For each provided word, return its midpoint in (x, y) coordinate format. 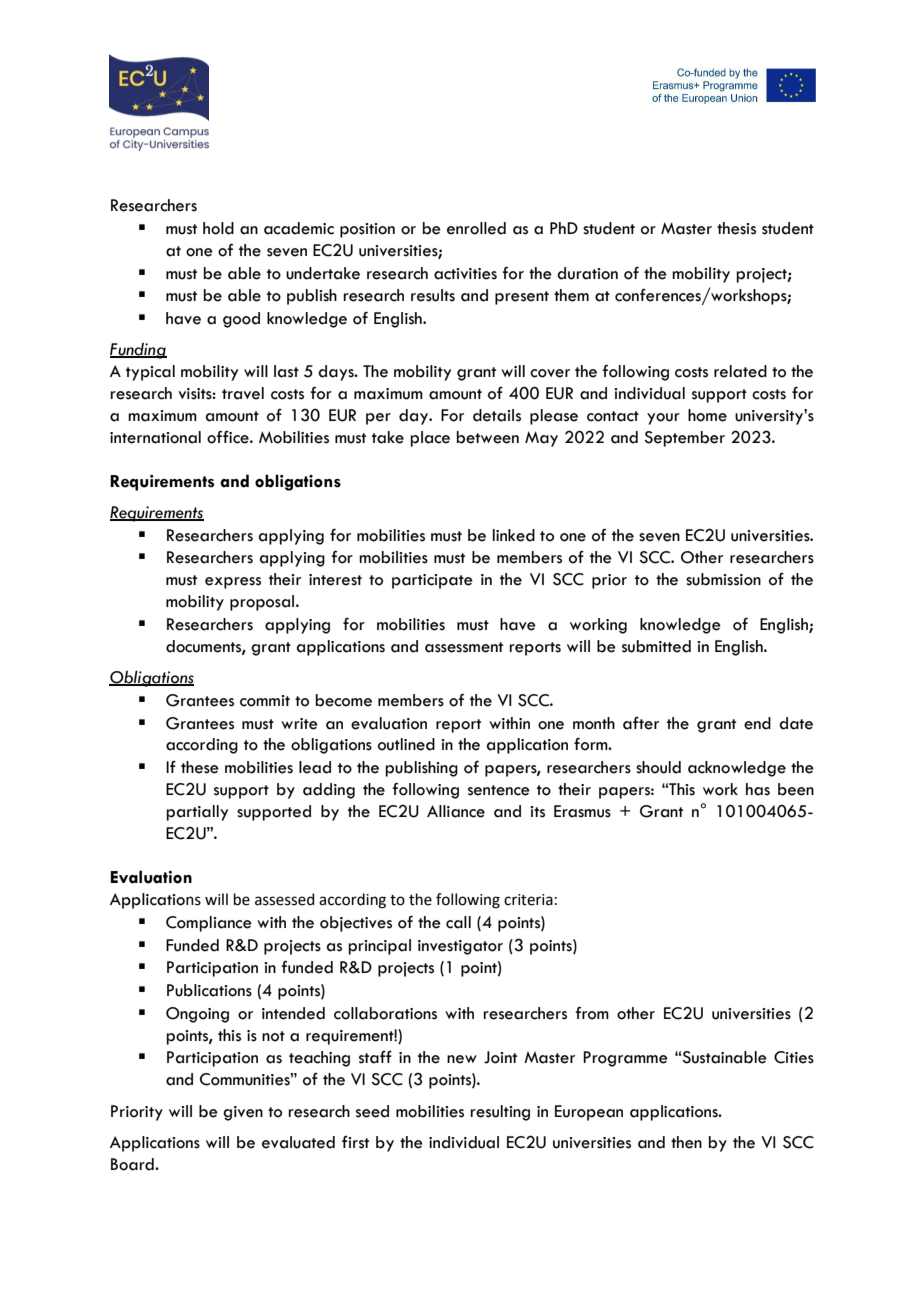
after (641, 723)
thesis (736, 228)
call (458, 922)
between (488, 437)
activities (465, 274)
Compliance (209, 924)
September (684, 439)
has (758, 789)
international (155, 437)
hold (218, 228)
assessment (464, 647)
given (243, 1113)
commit (265, 701)
